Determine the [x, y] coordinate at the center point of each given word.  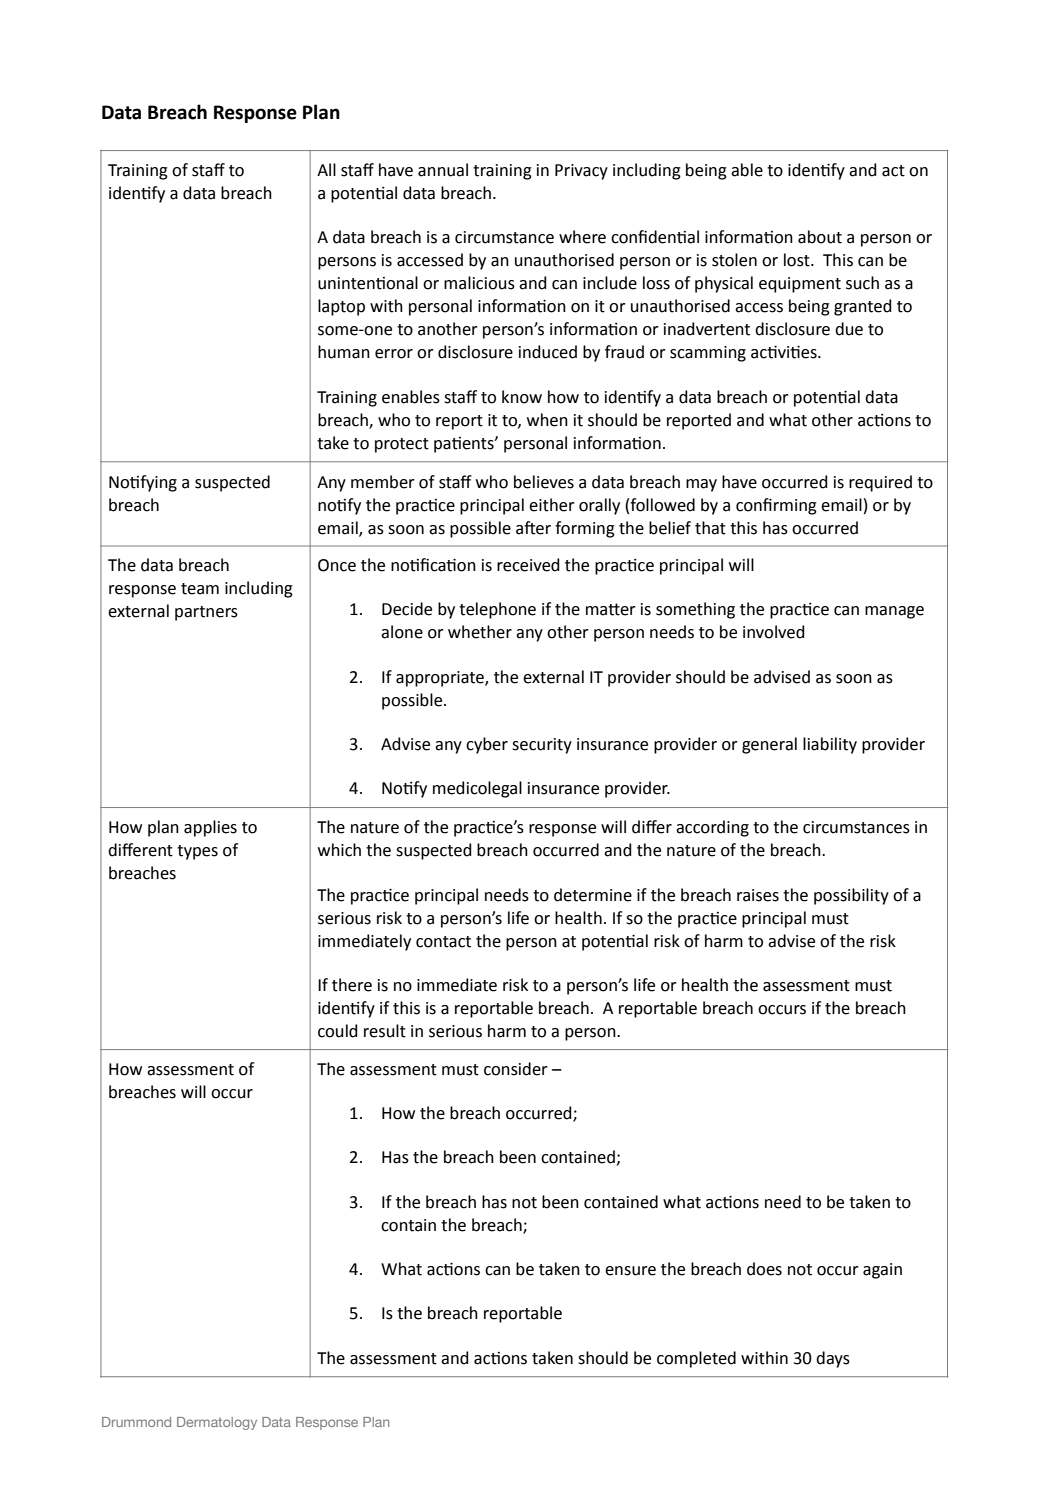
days [833, 1359]
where [582, 237]
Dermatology [217, 1423]
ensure [630, 1271]
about [820, 237]
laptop [341, 307]
